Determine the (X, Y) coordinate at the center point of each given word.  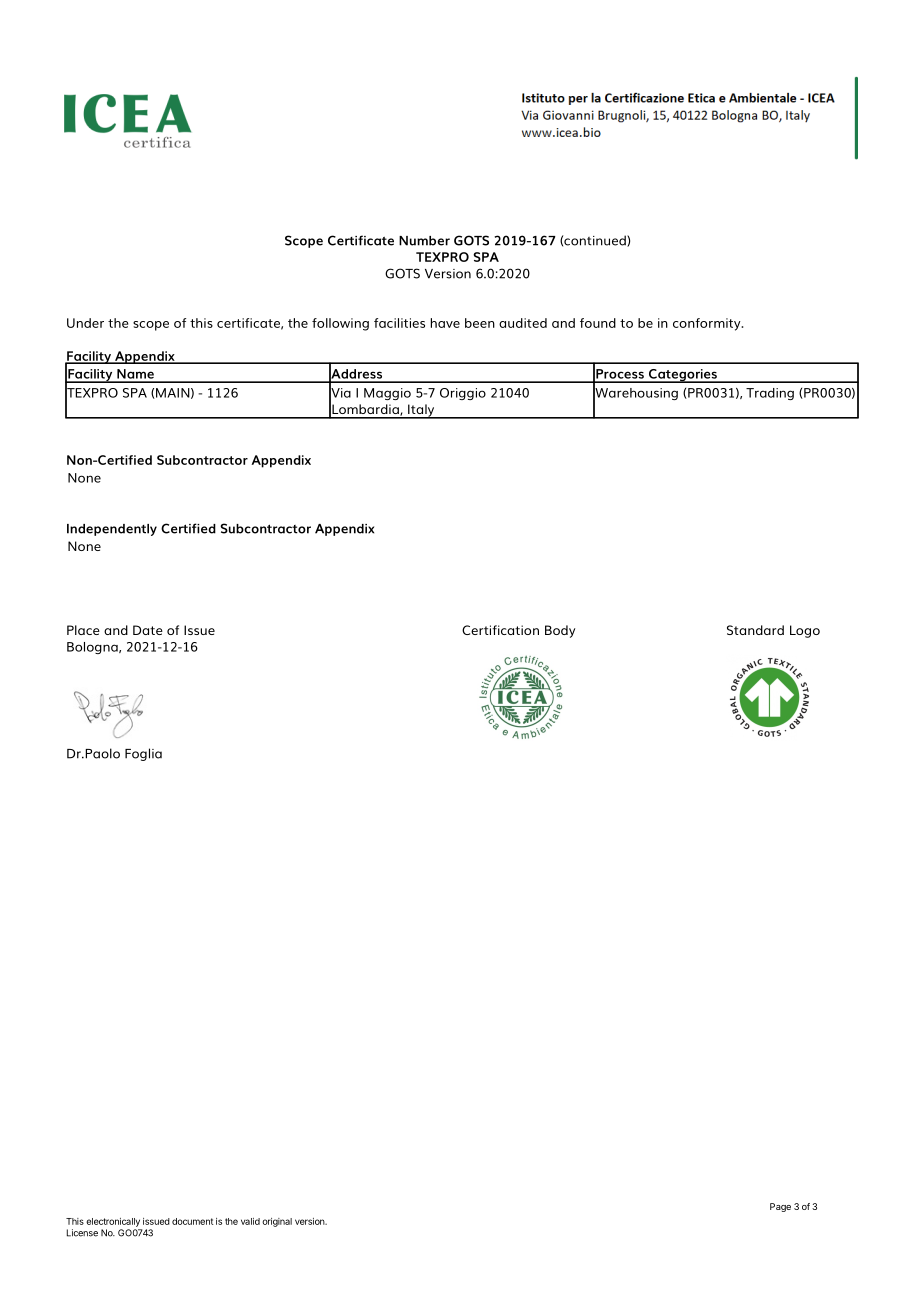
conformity (708, 324)
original (277, 1222)
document (193, 1221)
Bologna (93, 648)
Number (424, 241)
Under (85, 323)
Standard (755, 630)
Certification (500, 630)
